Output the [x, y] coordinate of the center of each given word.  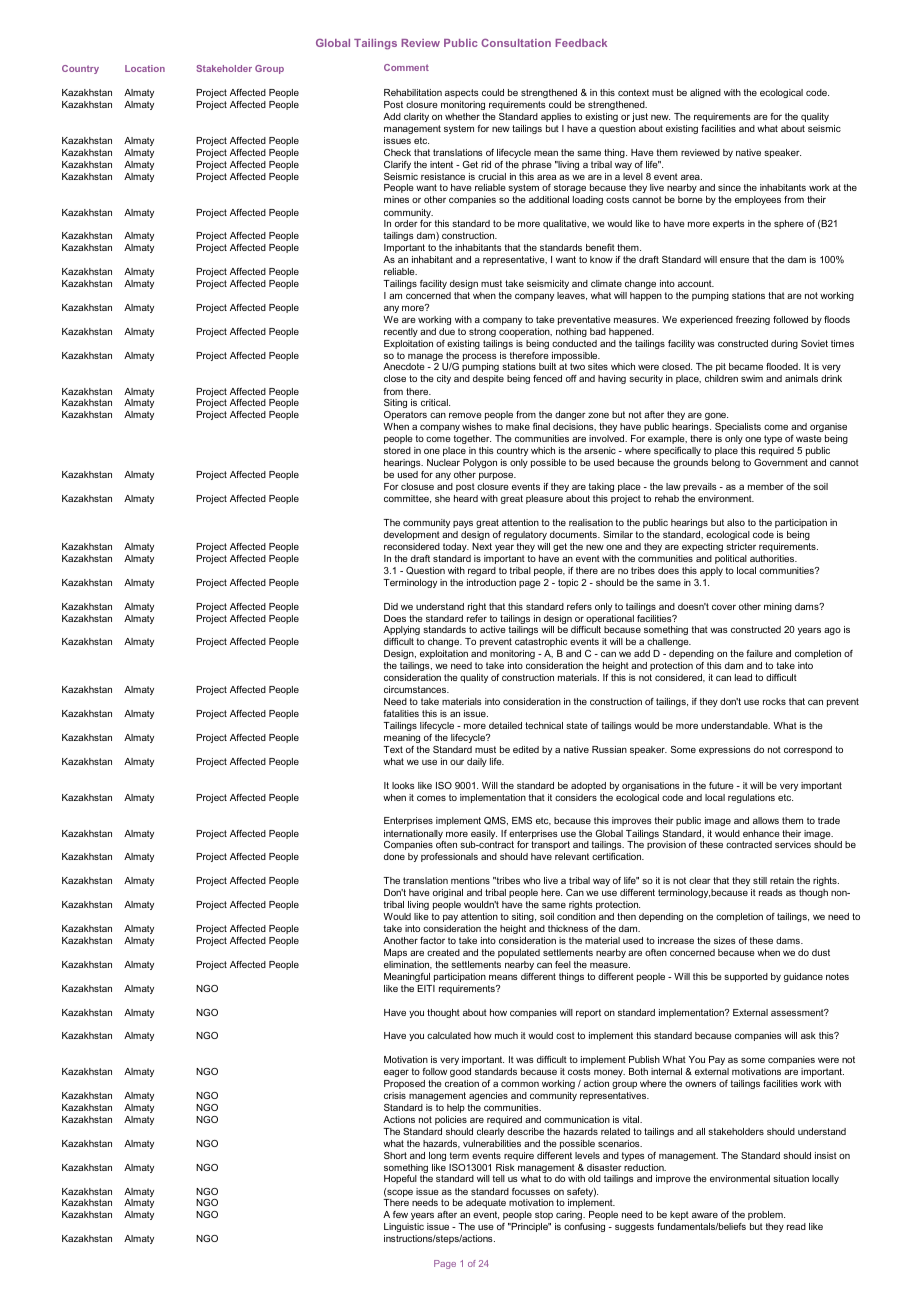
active [493, 629]
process [480, 359]
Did [391, 606]
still [760, 880]
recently [401, 332]
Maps [395, 953]
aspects [462, 93]
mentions [470, 880]
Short [395, 1155]
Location [145, 68]
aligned [705, 93]
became [746, 366]
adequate [486, 1203]
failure [759, 653]
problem [766, 1215]
